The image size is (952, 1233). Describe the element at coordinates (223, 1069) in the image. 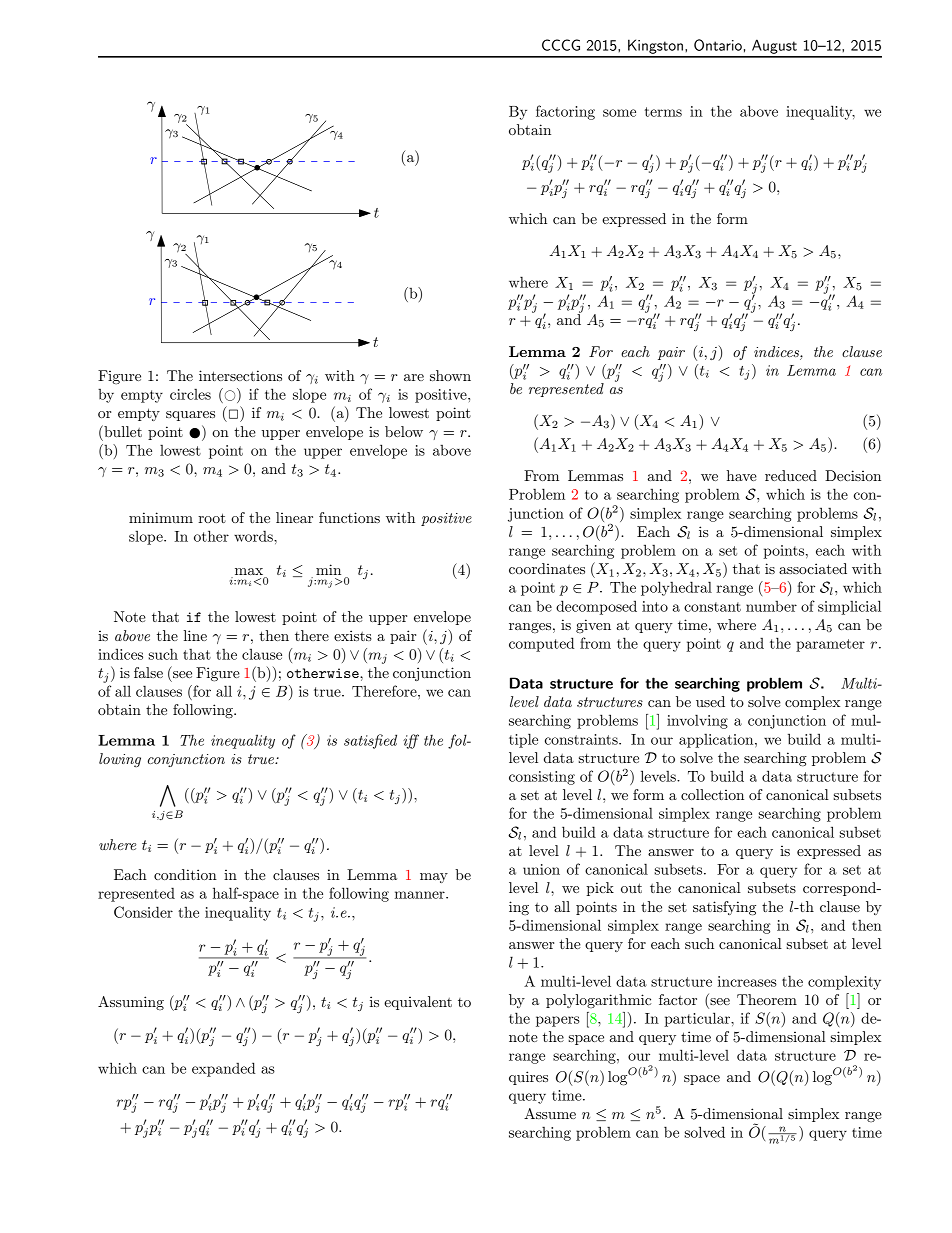

I see `expanded` at that location.
